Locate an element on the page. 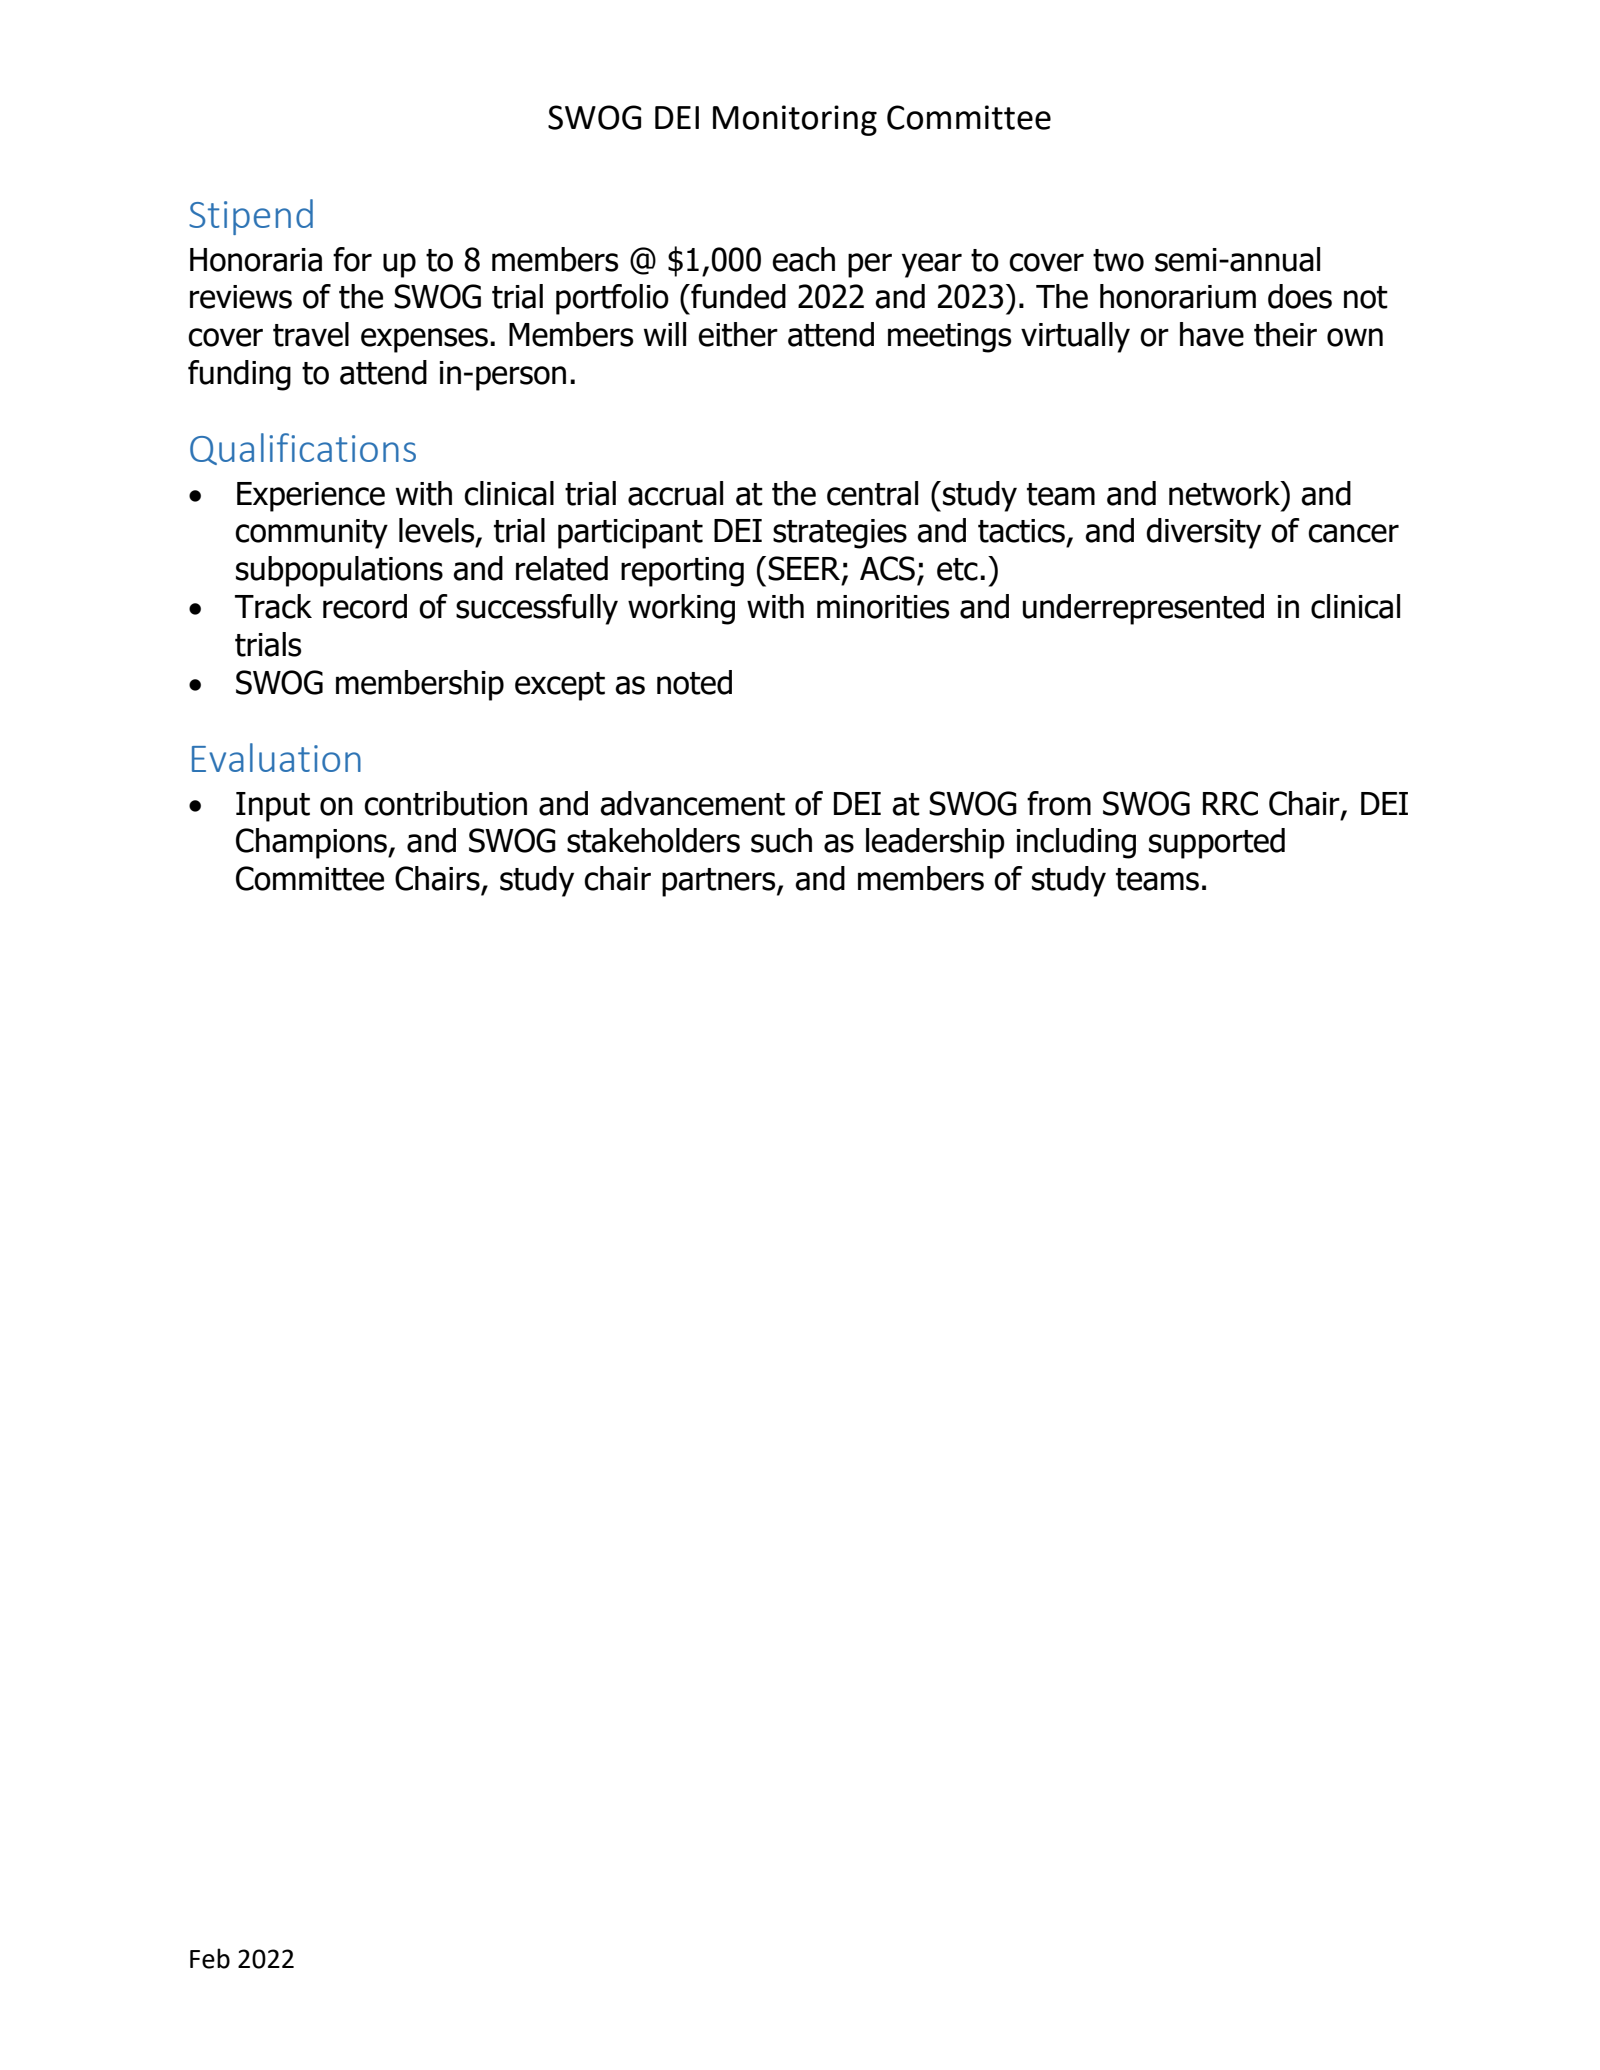 The height and width of the document is (2070, 1600). Monitoring is located at coordinates (795, 120).
